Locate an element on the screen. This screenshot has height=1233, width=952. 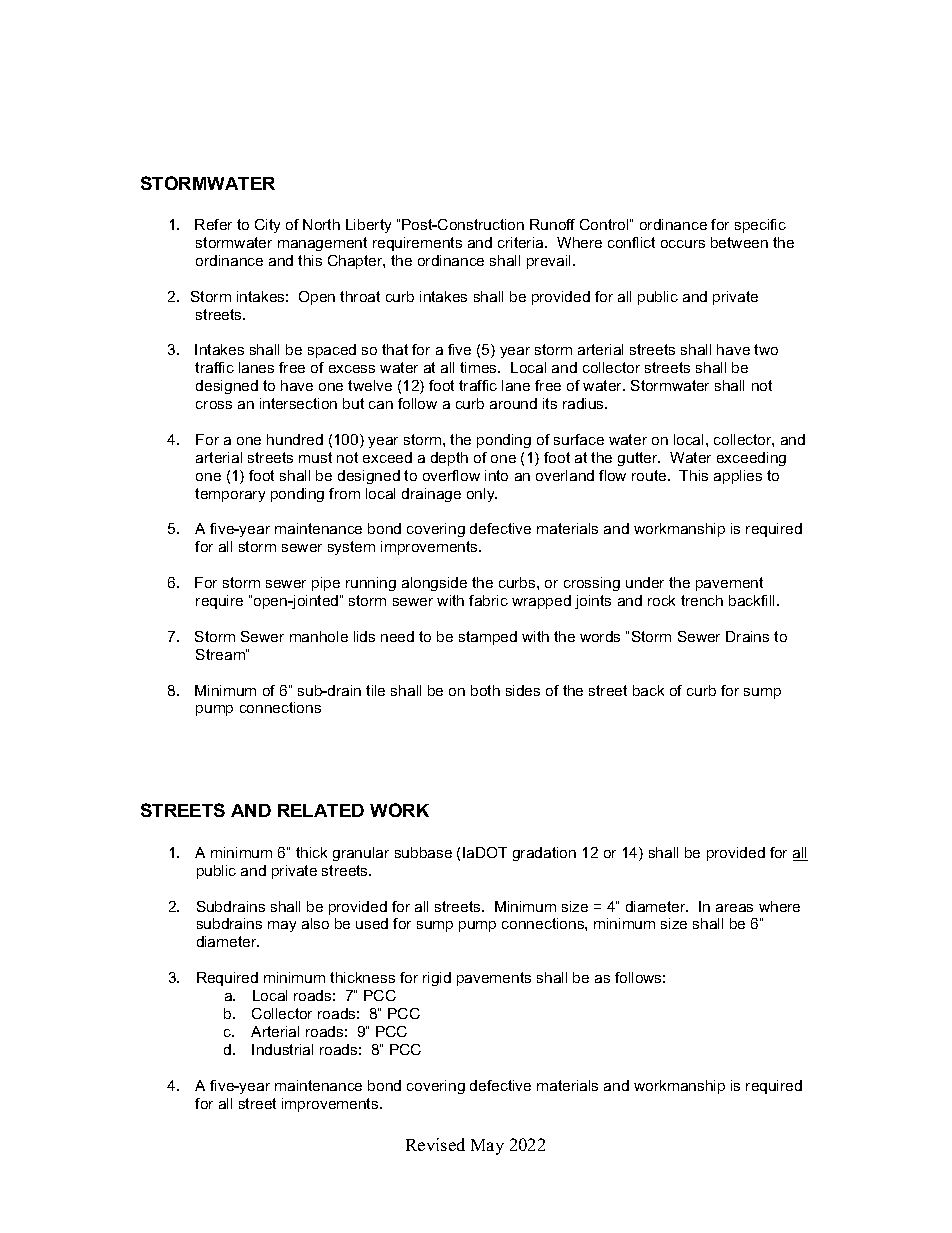
both is located at coordinates (485, 690).
